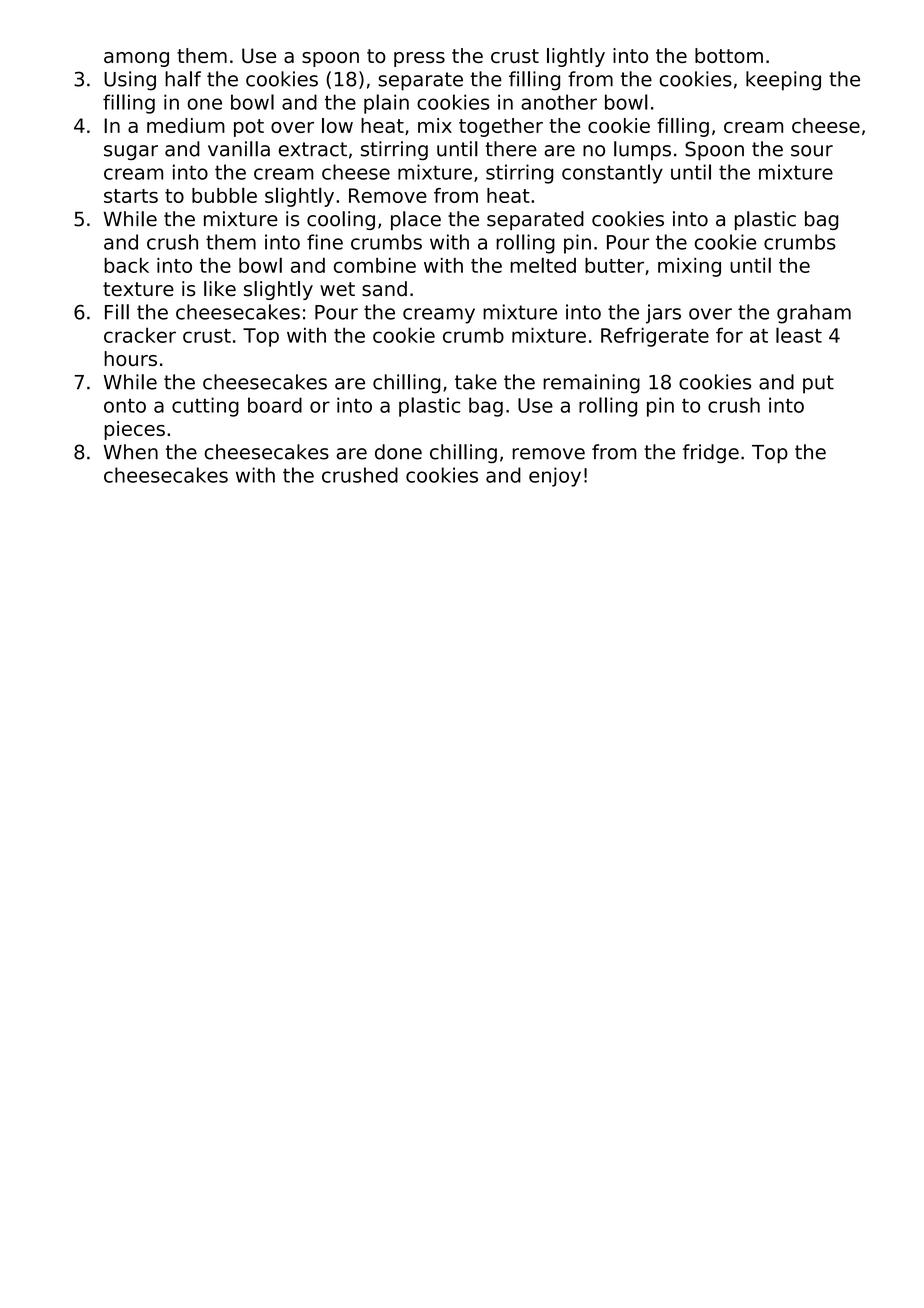  Describe the element at coordinates (416, 220) in the document. I see `place` at that location.
